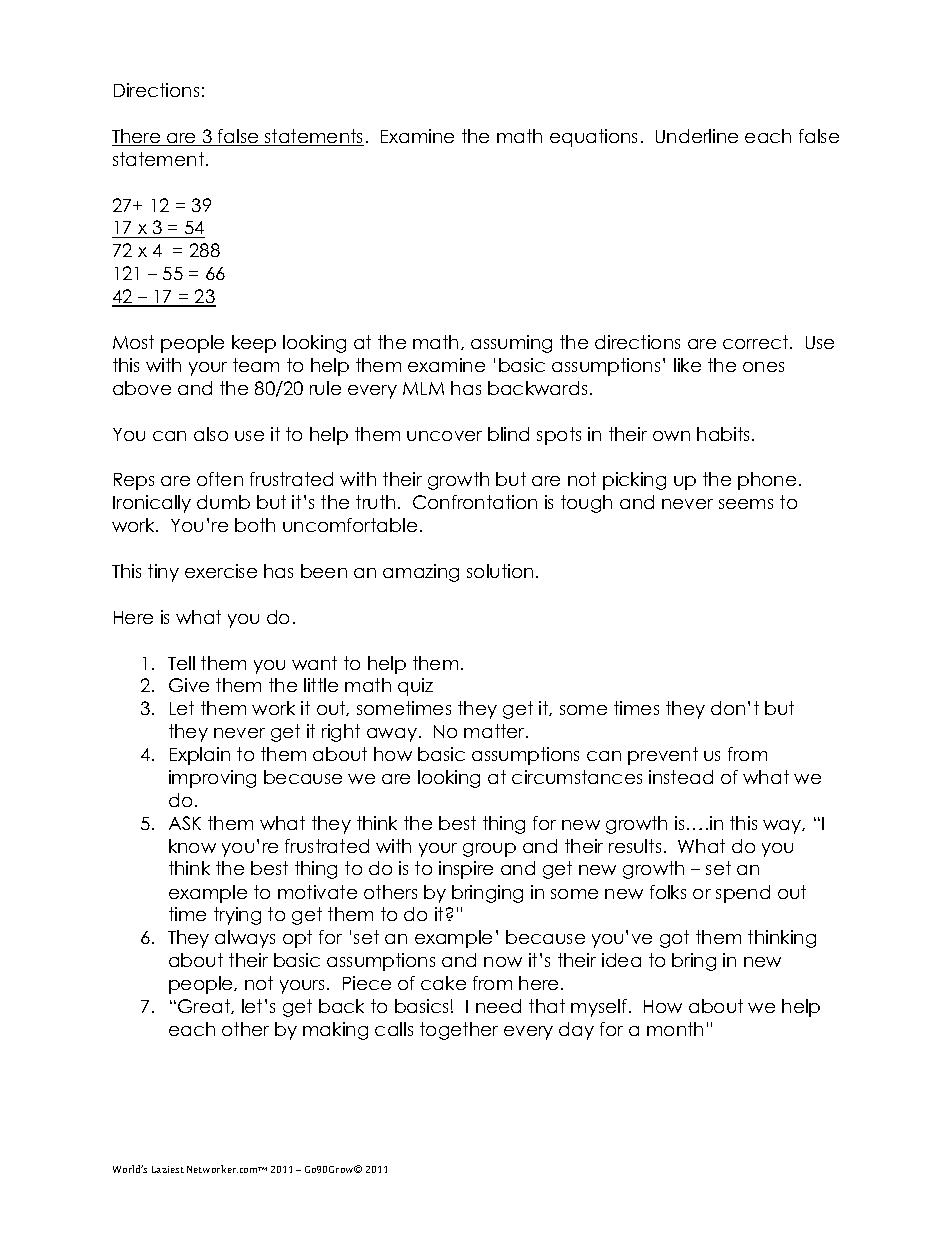  I want to click on exercise, so click(221, 571).
